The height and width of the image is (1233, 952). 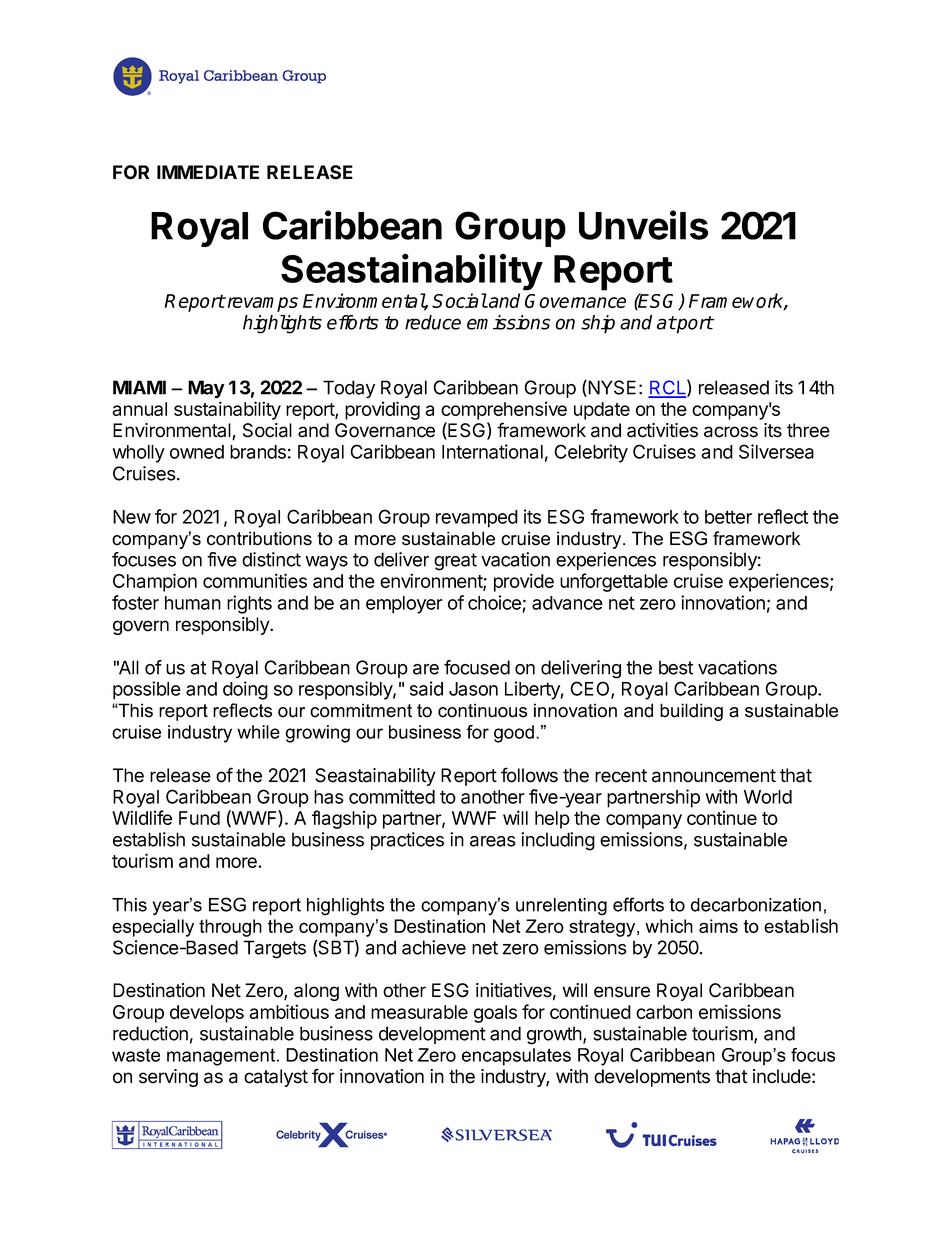 I want to click on IMMEDIATE, so click(x=208, y=172).
